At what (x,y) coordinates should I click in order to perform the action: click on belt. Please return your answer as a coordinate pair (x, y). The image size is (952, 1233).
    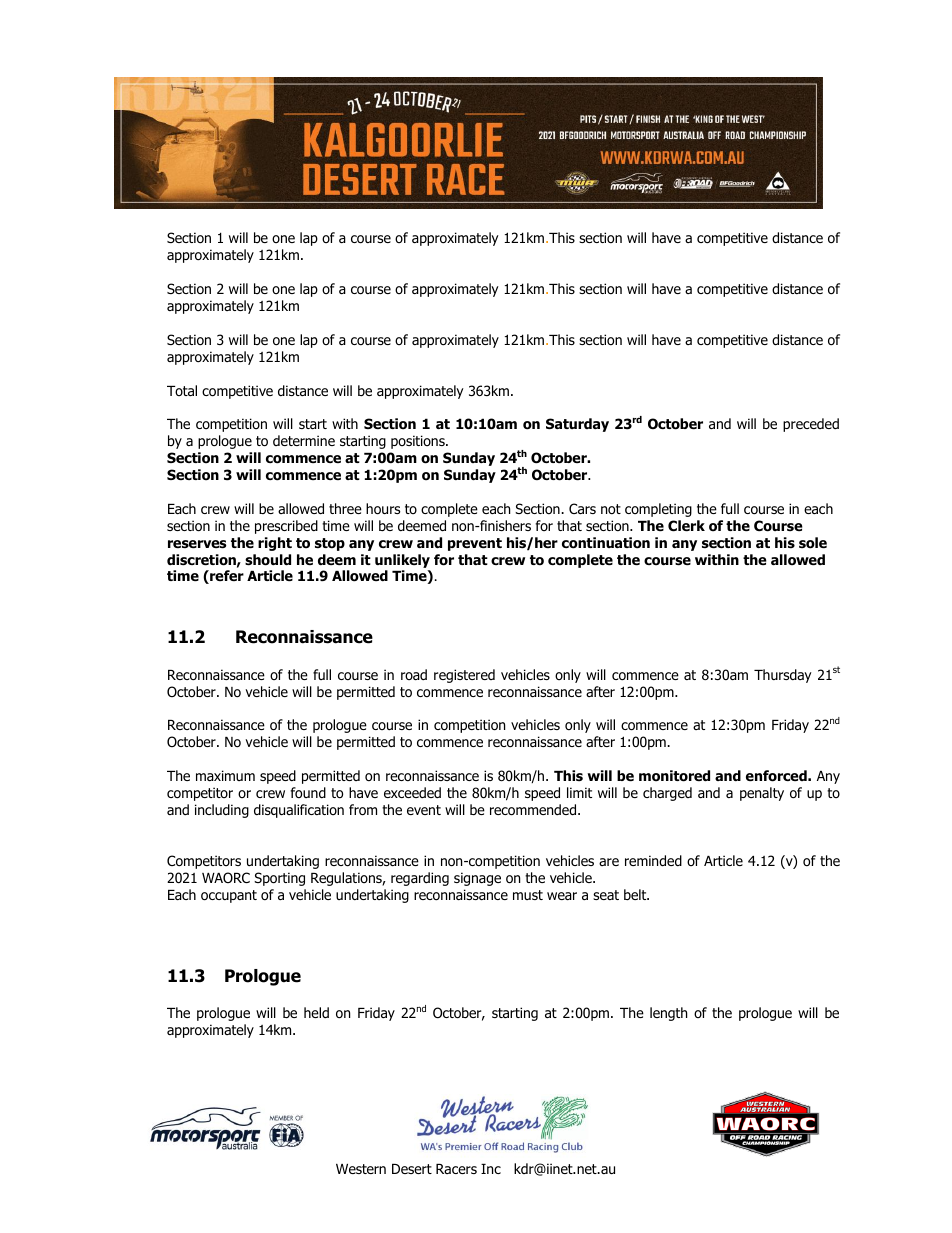
    Looking at the image, I should click on (636, 894).
